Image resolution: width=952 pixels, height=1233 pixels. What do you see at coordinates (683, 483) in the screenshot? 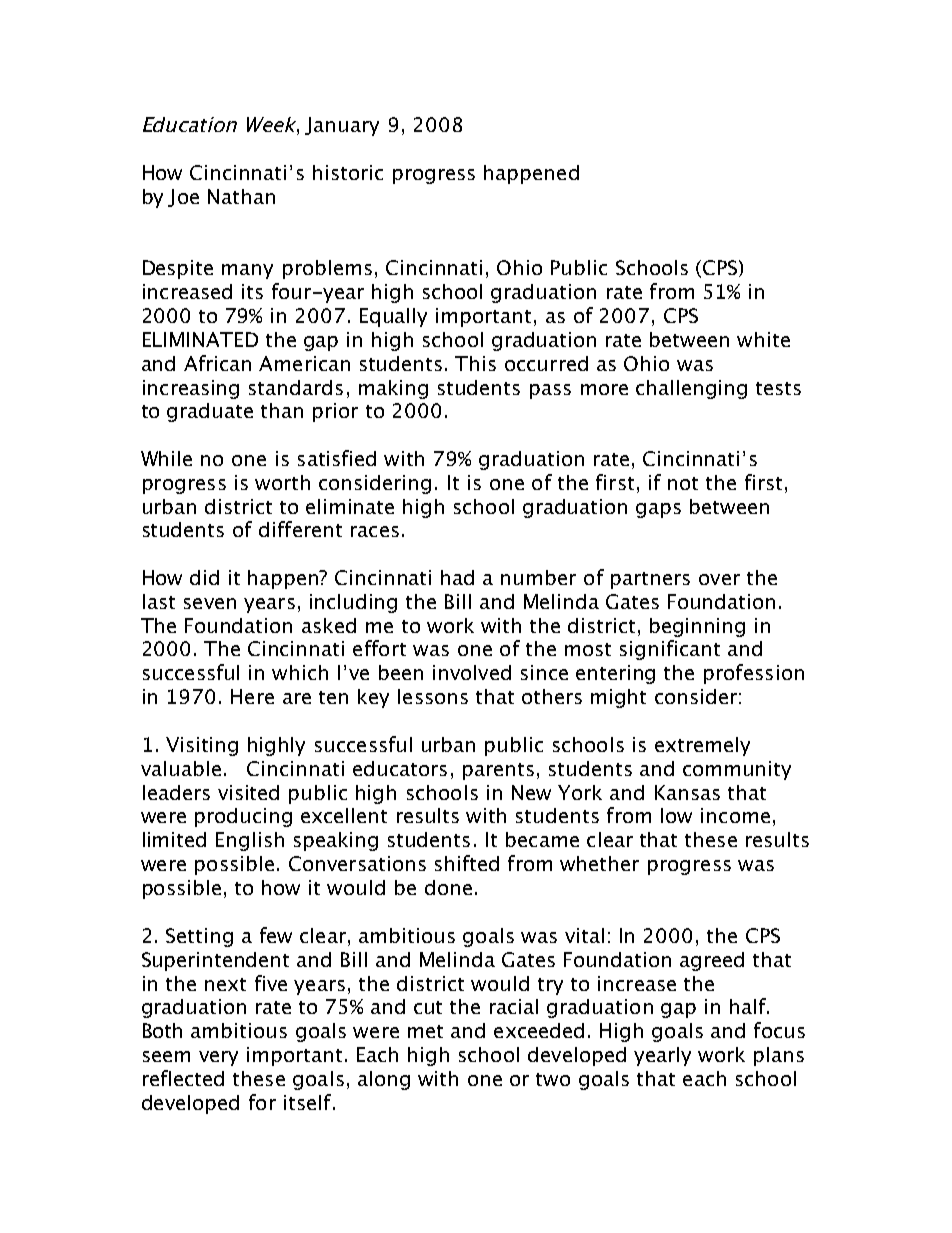
I see `not` at bounding box center [683, 483].
